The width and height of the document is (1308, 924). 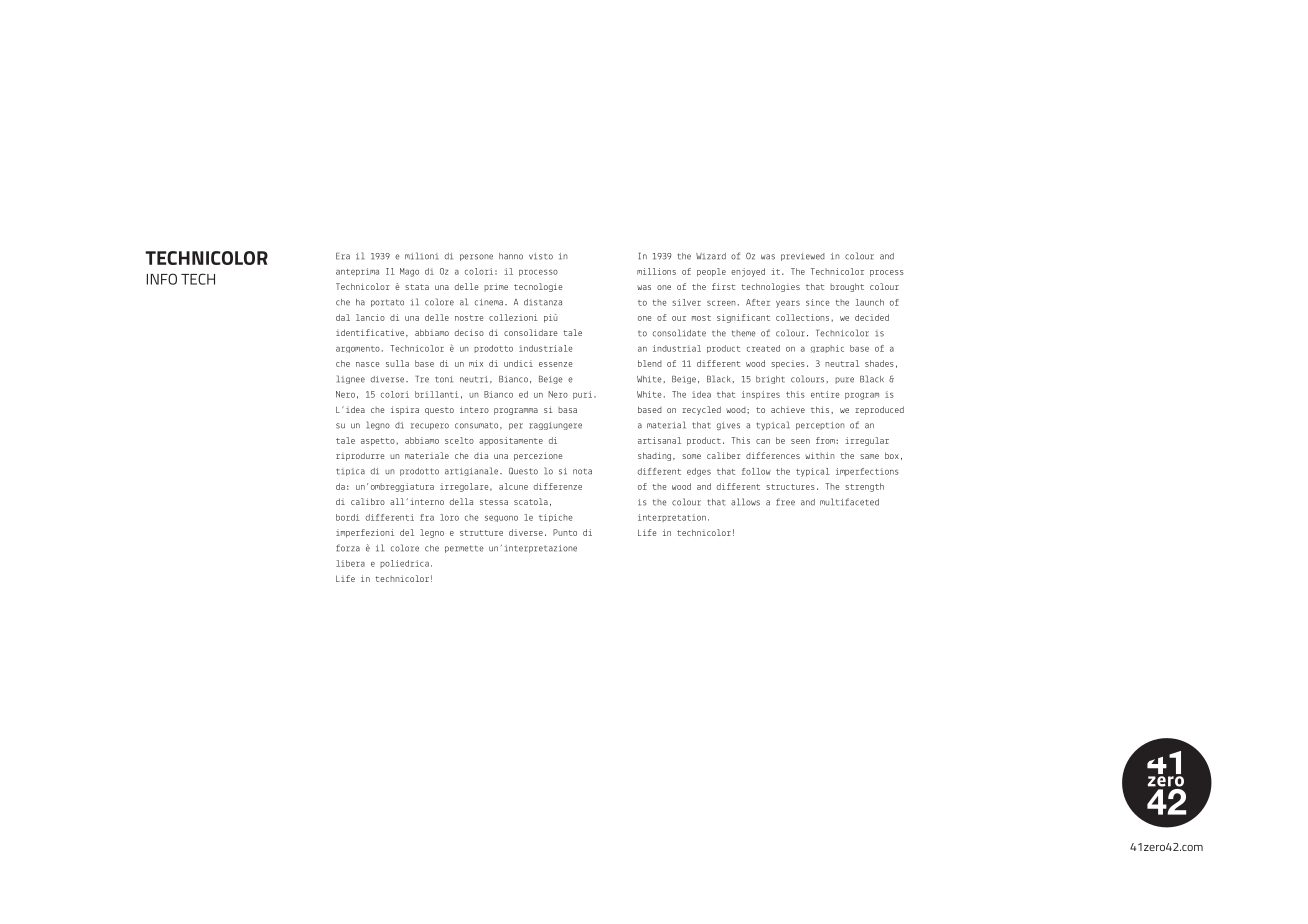 What do you see at coordinates (582, 471) in the document?
I see `nota` at bounding box center [582, 471].
